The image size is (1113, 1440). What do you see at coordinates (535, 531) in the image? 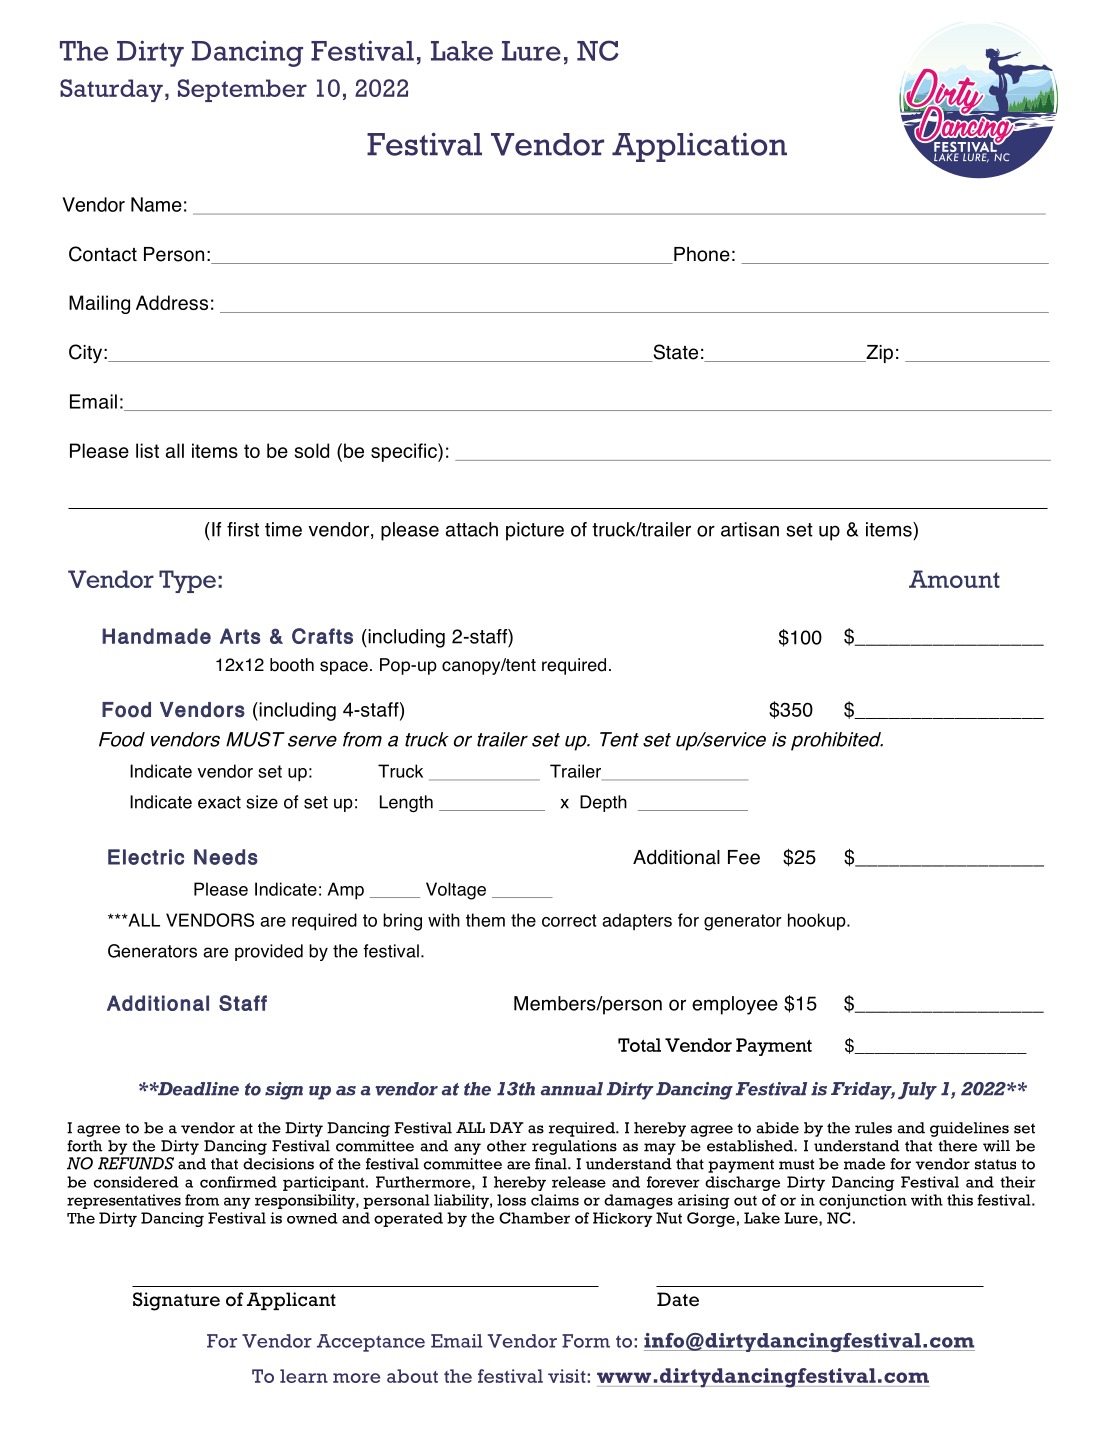
I see `picture` at bounding box center [535, 531].
